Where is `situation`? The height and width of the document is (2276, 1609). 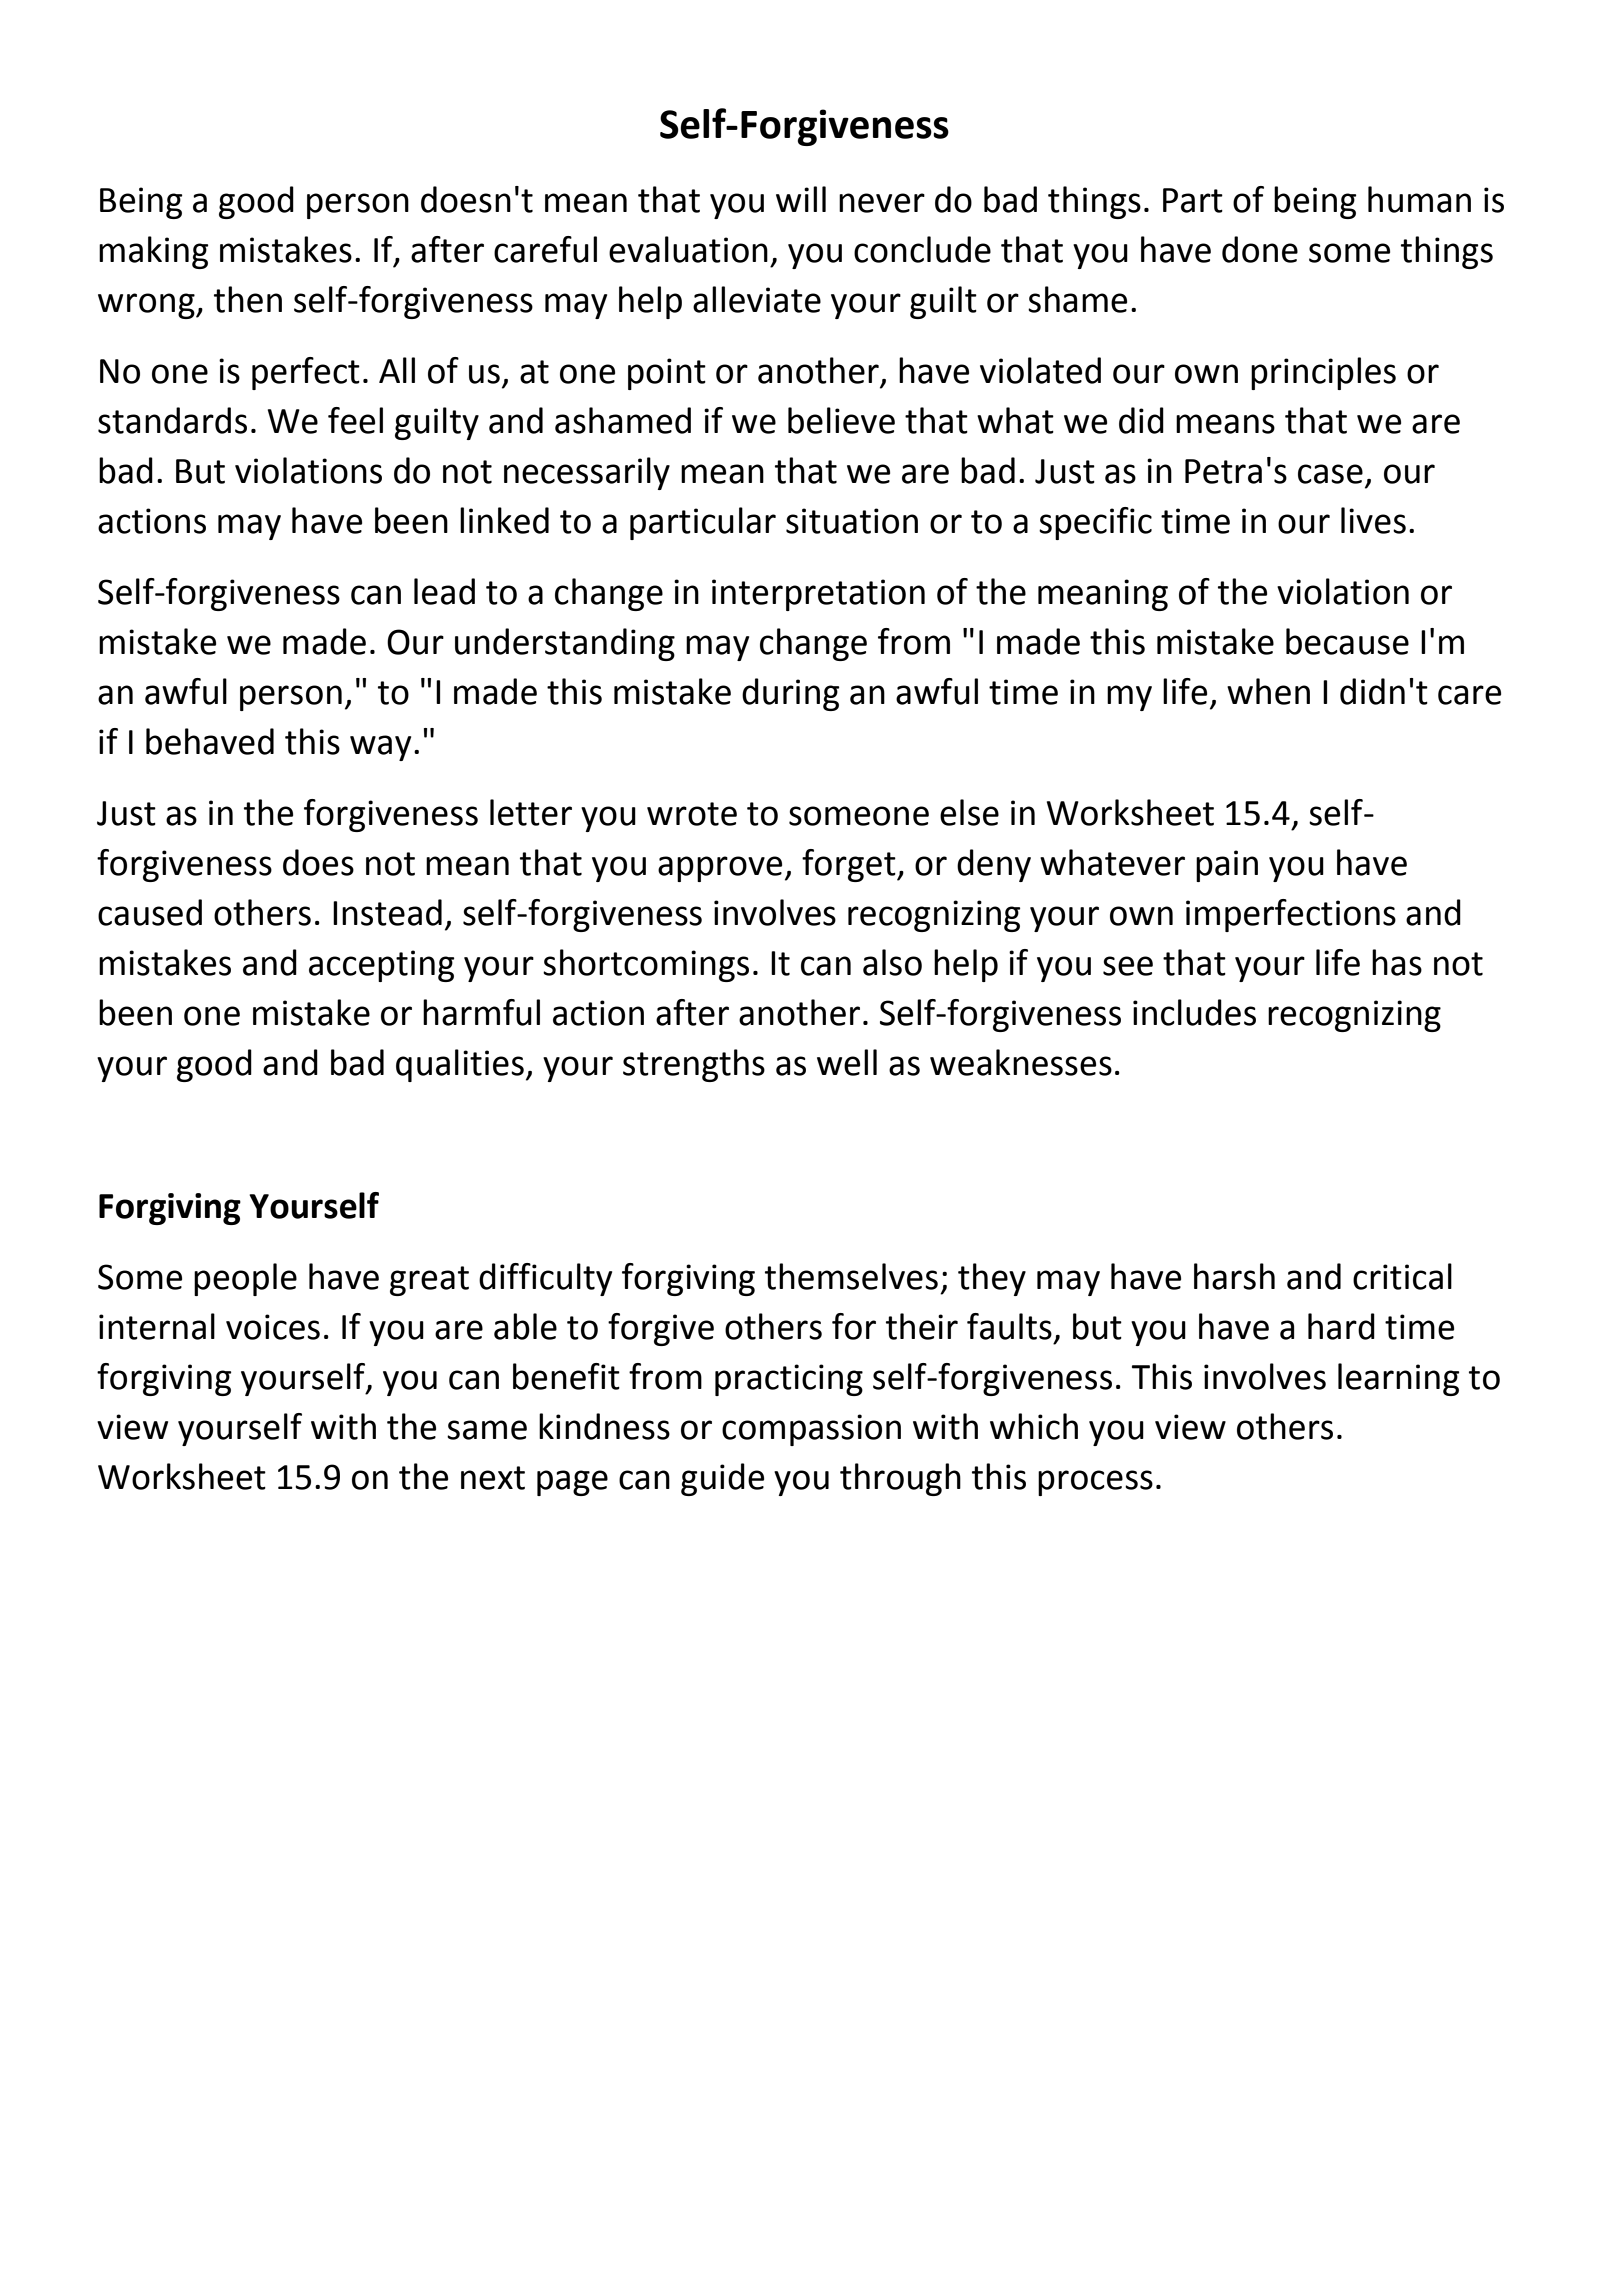 situation is located at coordinates (852, 521).
